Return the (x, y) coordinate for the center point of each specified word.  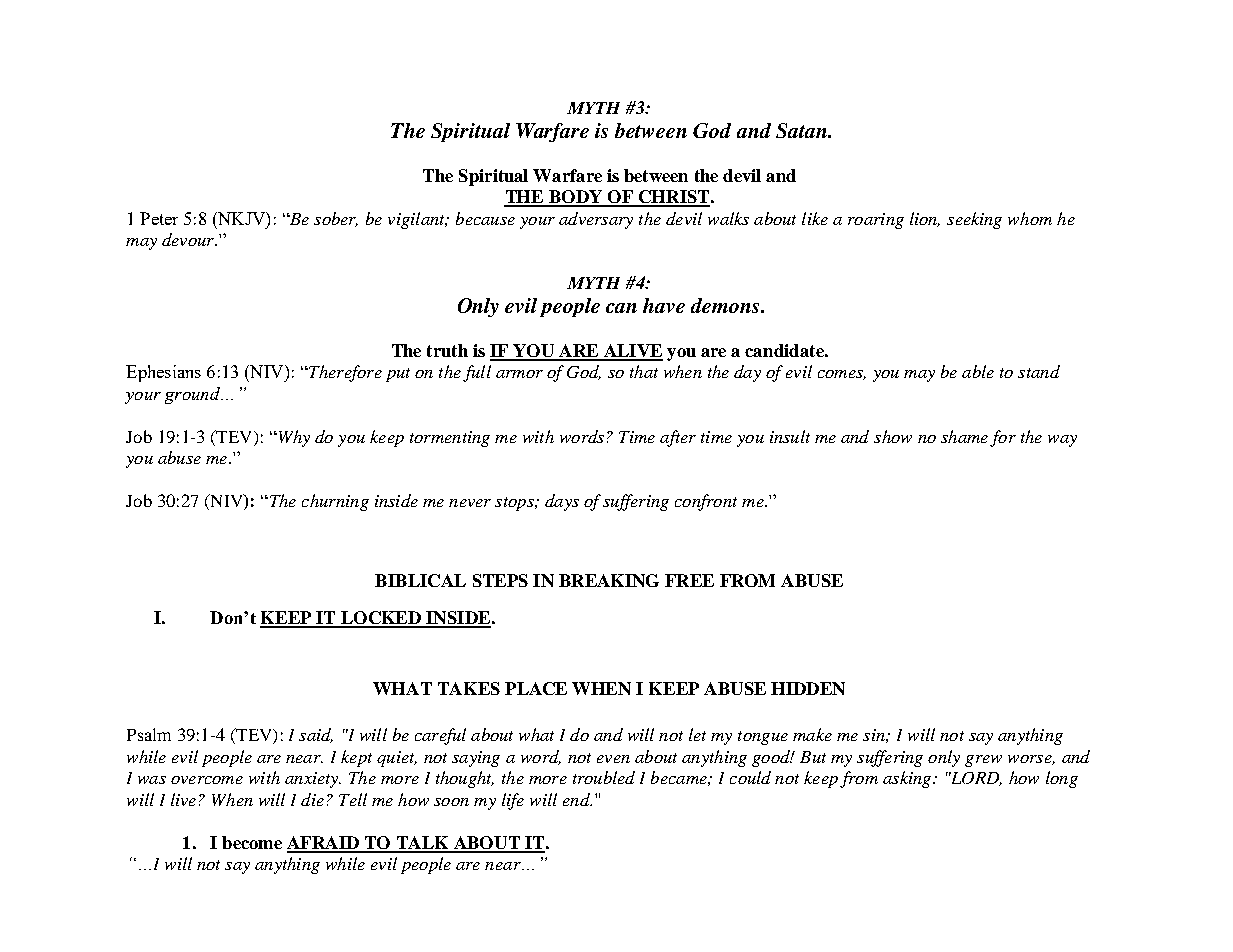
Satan (802, 130)
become (252, 842)
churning (335, 502)
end (577, 799)
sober (336, 219)
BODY (576, 198)
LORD (975, 779)
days (562, 502)
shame (964, 436)
